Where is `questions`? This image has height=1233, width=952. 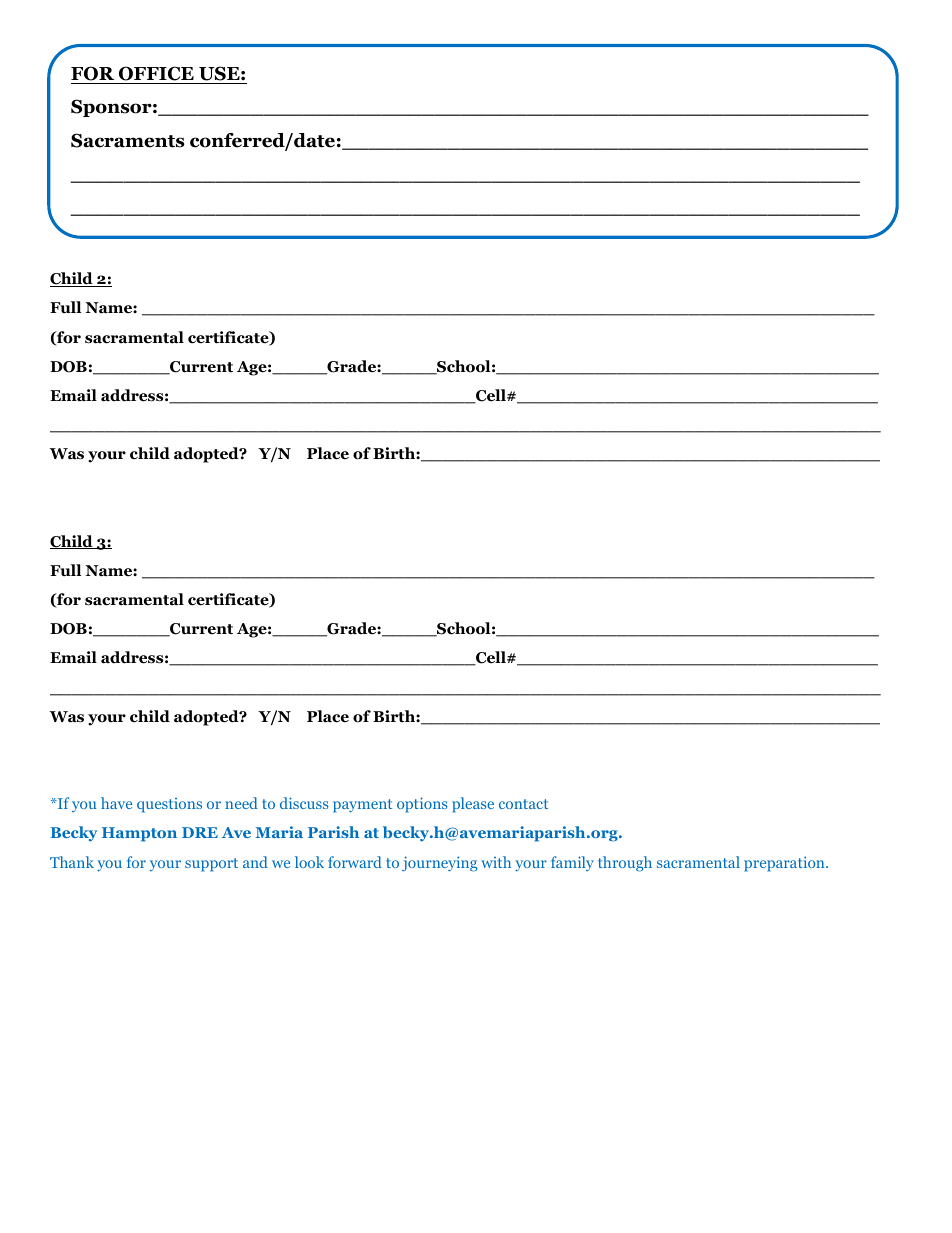
questions is located at coordinates (169, 805).
